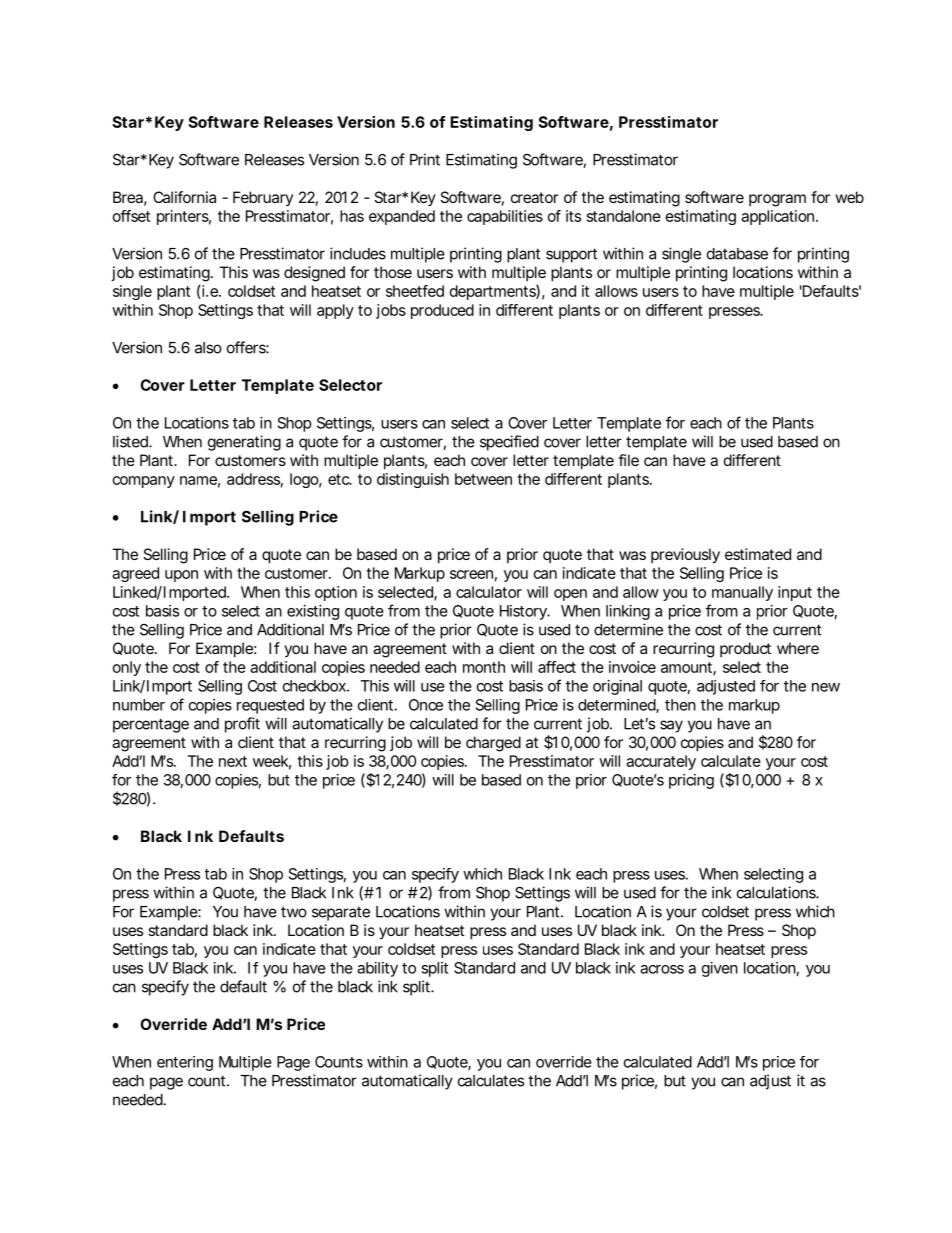 The height and width of the document is (1233, 952). I want to click on entering, so click(185, 1063).
